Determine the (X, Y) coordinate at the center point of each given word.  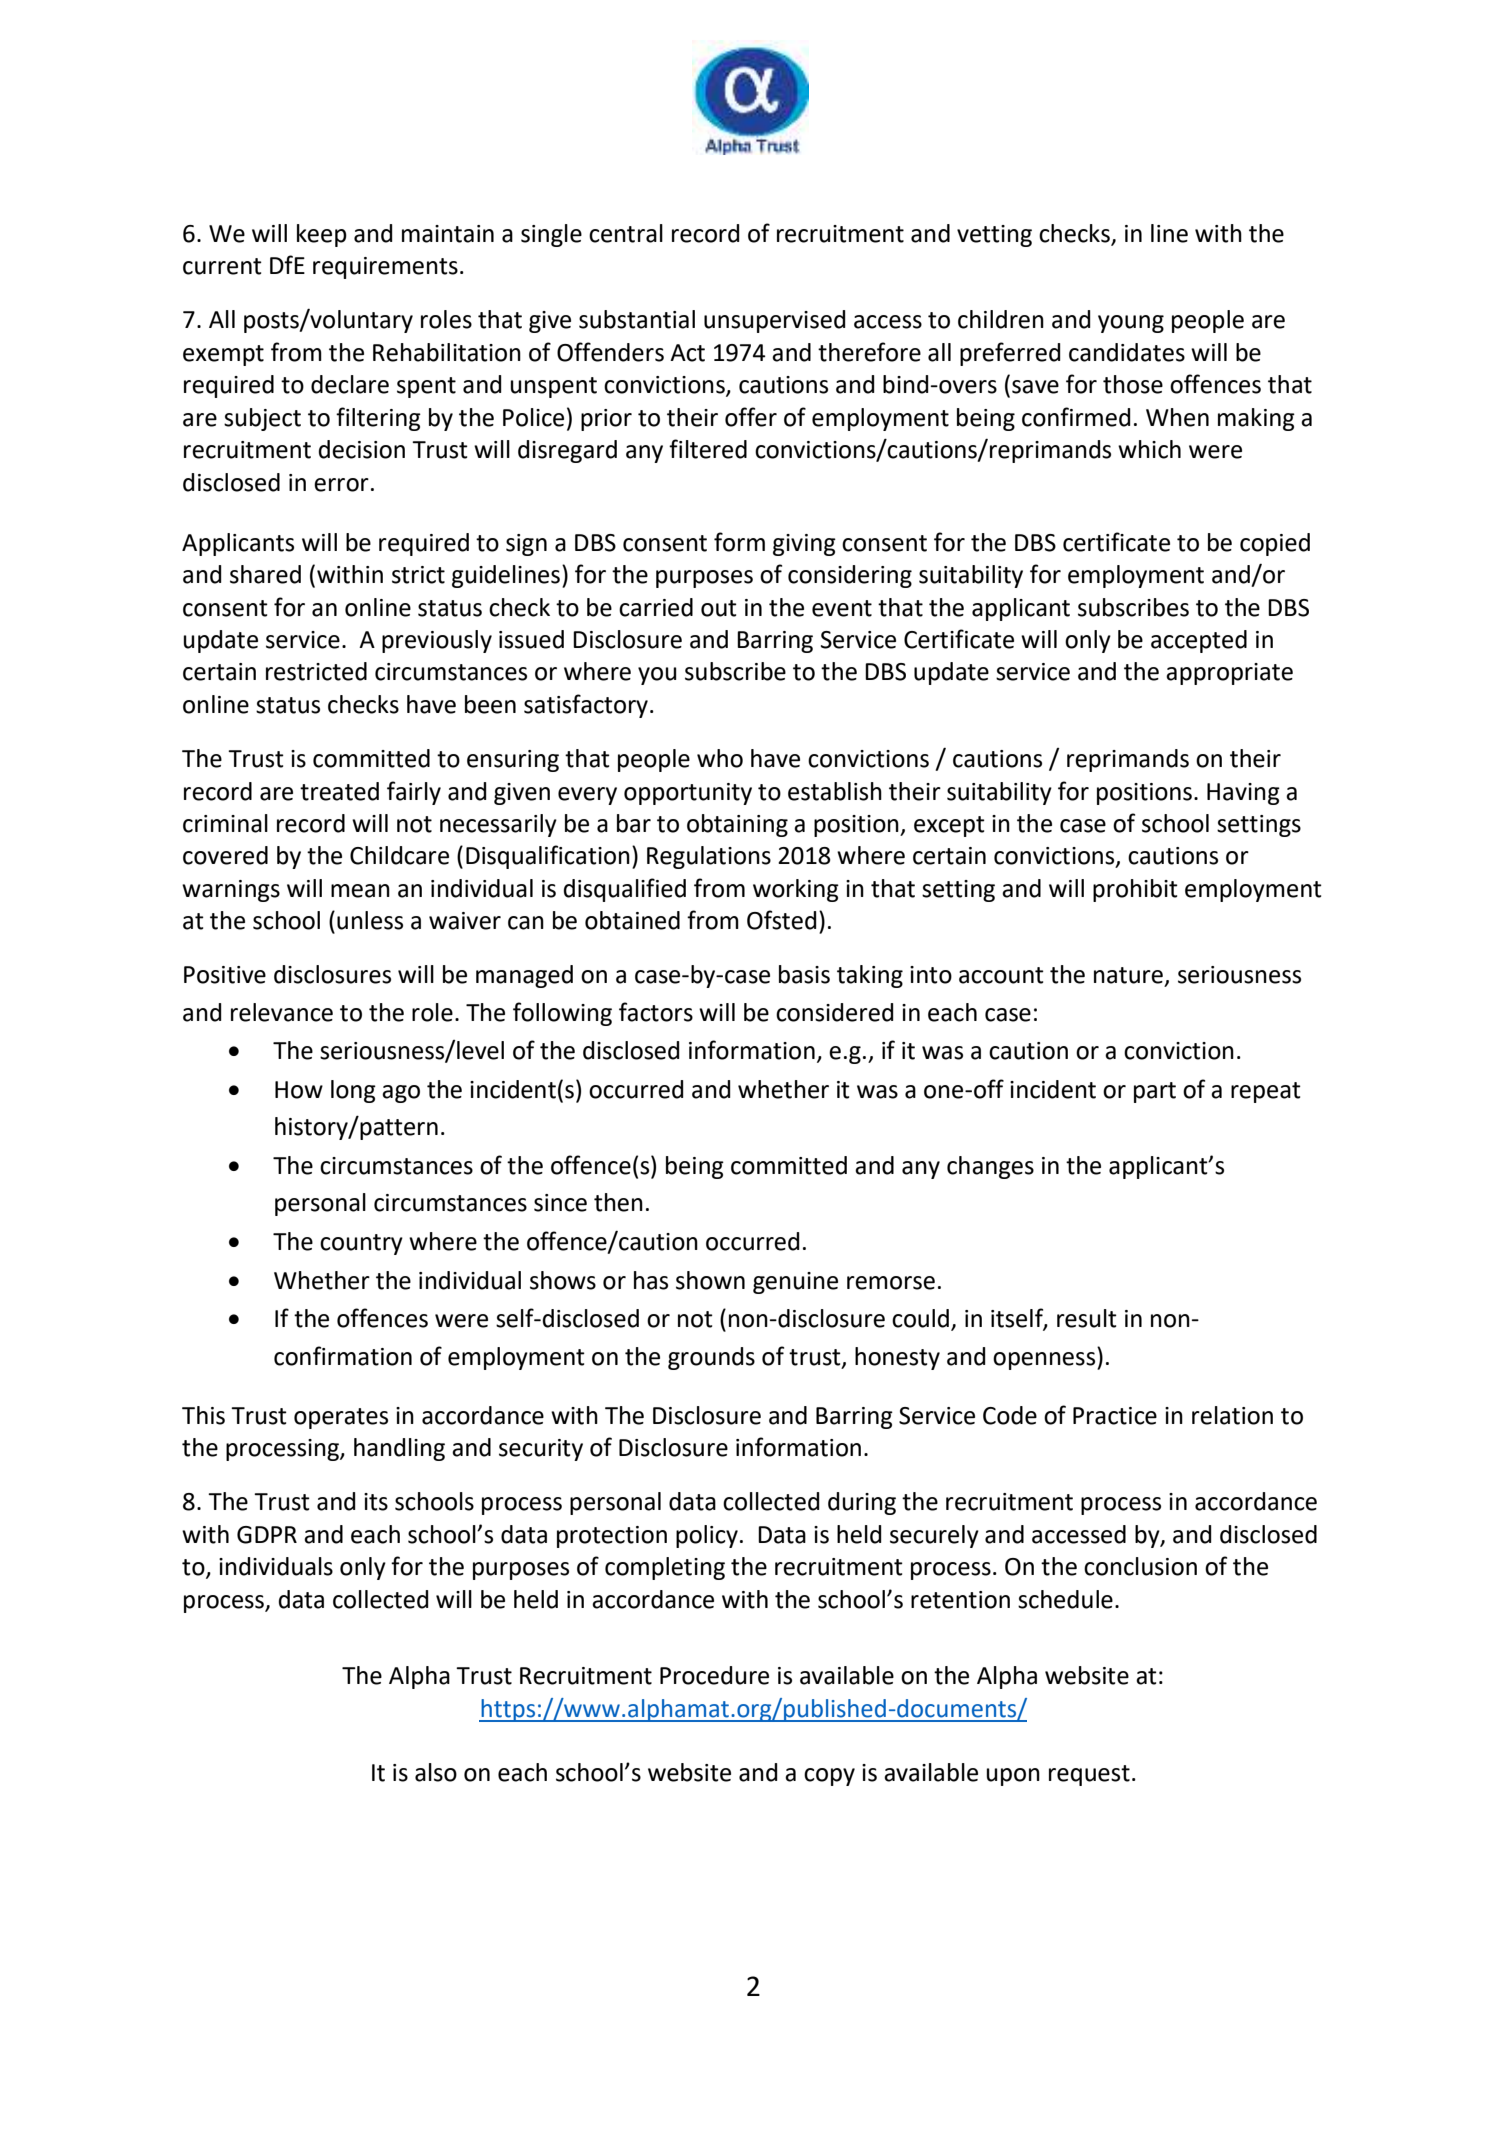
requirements (385, 268)
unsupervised (774, 321)
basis (804, 974)
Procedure (714, 1675)
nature (1128, 975)
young (1131, 324)
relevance (282, 1012)
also (436, 1772)
